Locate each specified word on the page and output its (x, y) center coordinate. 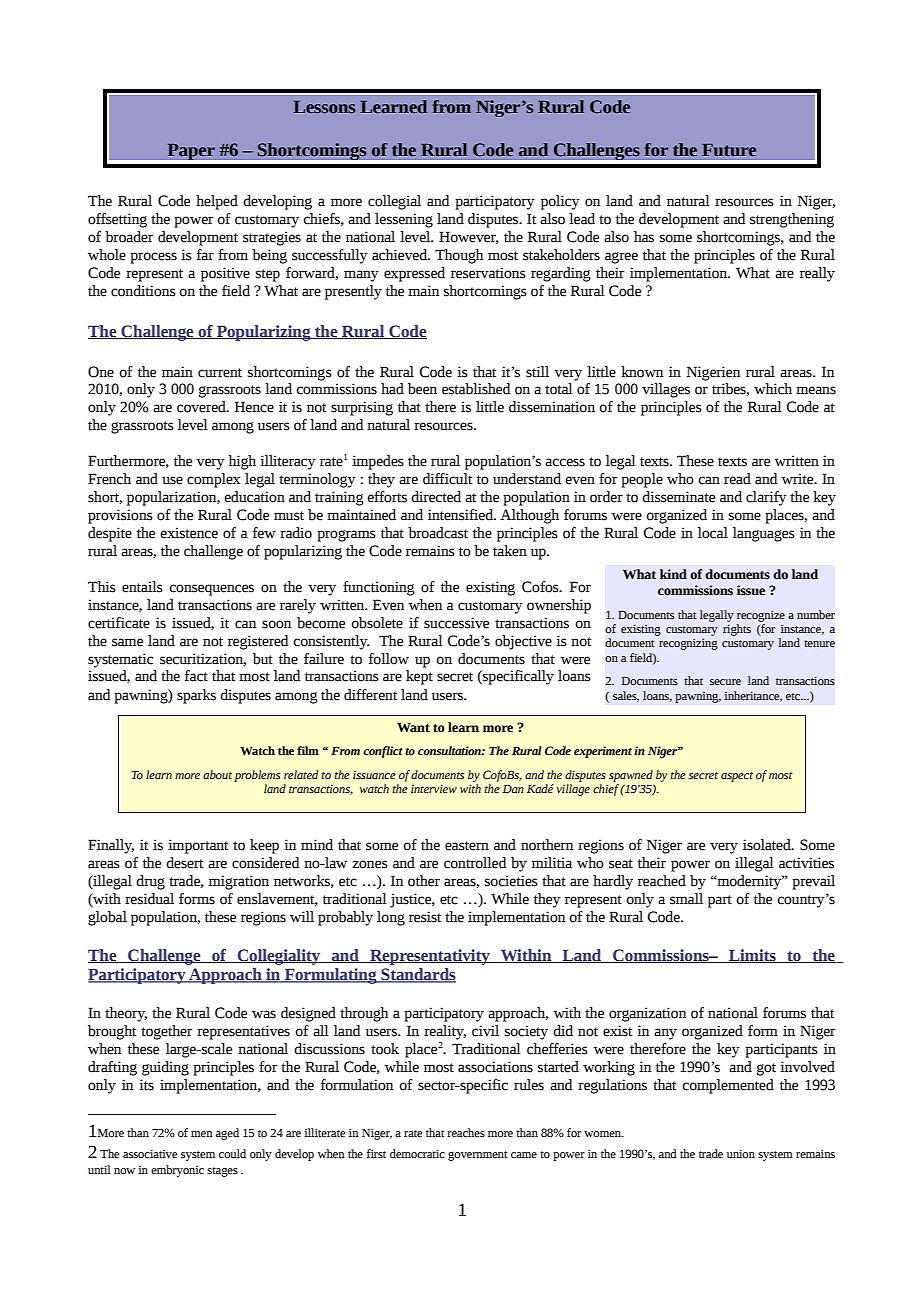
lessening (404, 220)
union (741, 1153)
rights (737, 630)
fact (196, 676)
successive (456, 623)
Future (729, 150)
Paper (191, 151)
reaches (466, 1132)
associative (150, 1153)
